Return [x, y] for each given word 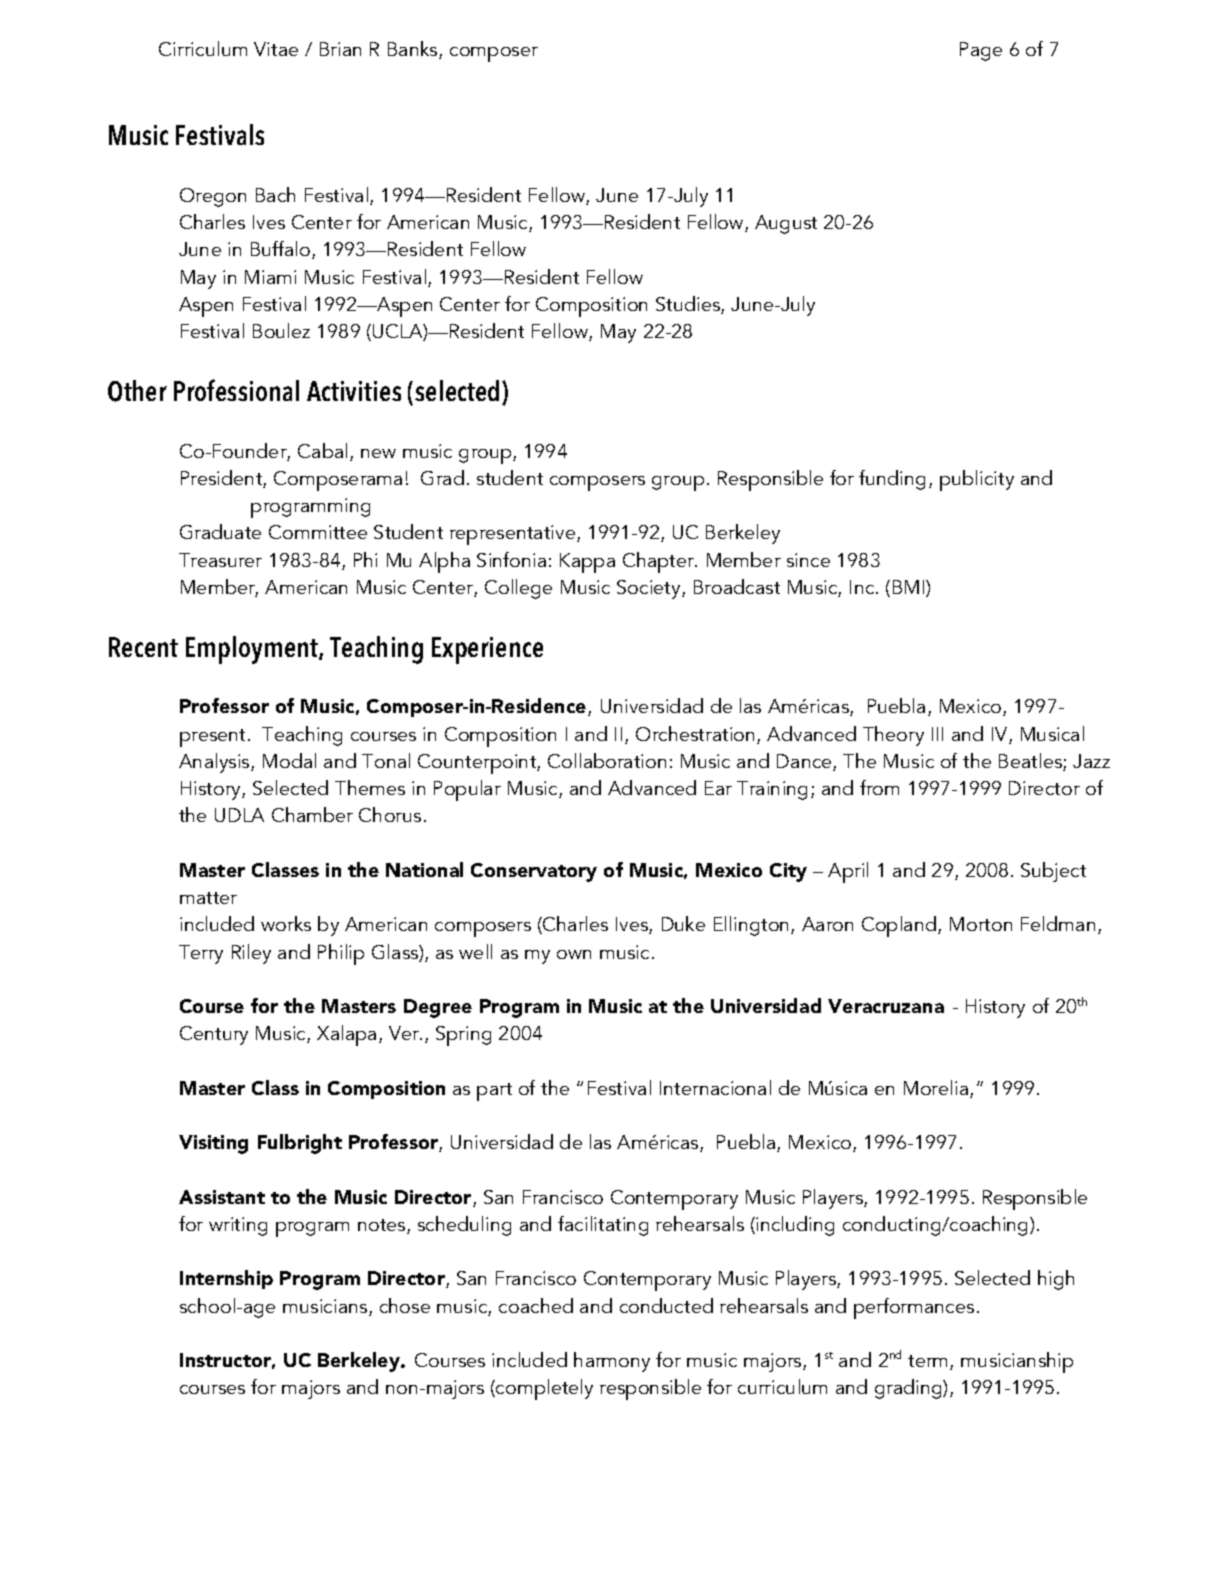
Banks [414, 50]
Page [981, 51]
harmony [612, 1362]
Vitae [276, 49]
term [927, 1361]
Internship [226, 1279]
